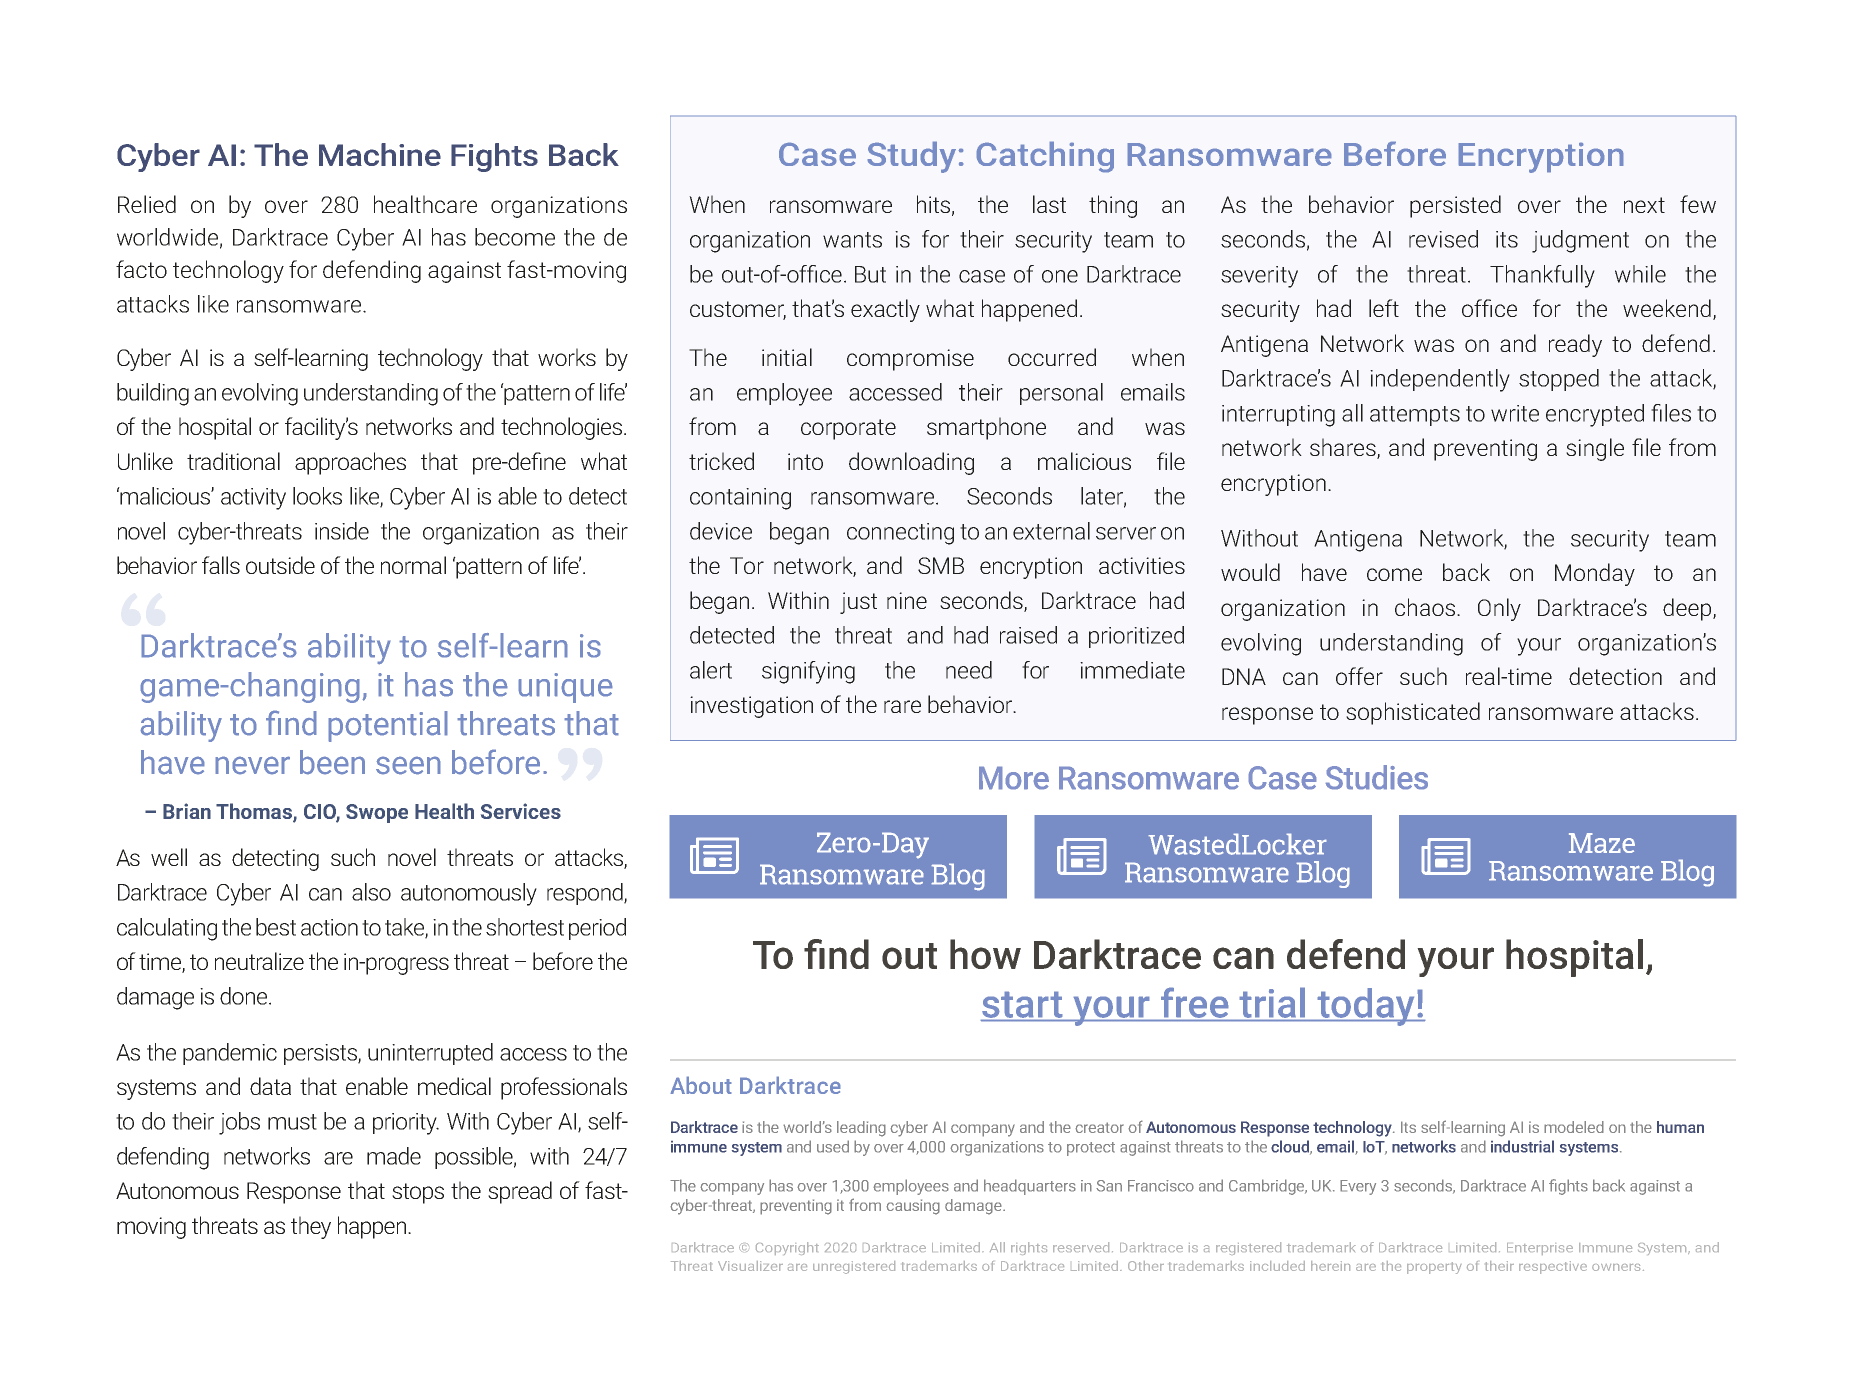  I want to click on rare, so click(902, 706).
